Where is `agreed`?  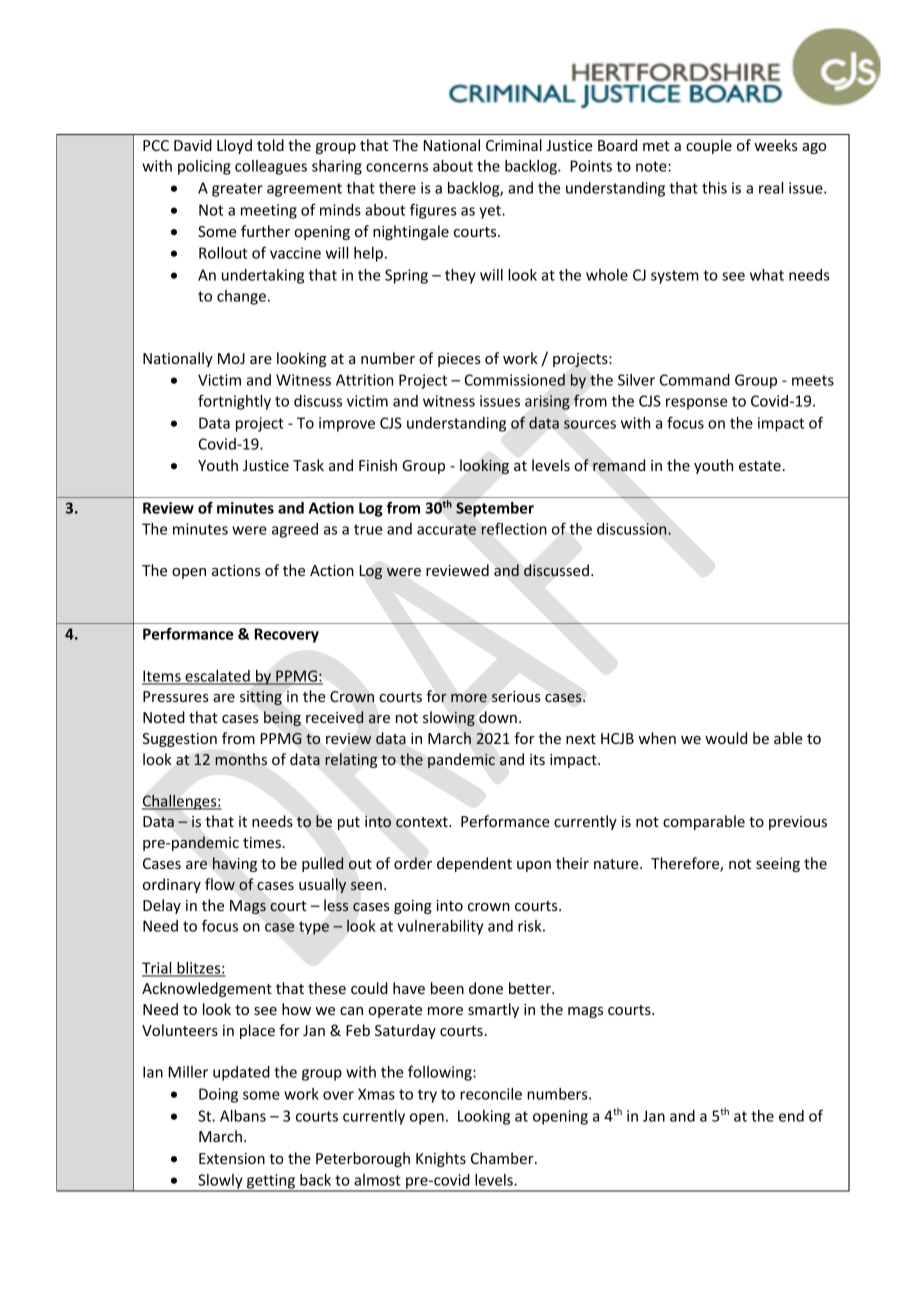
agreed is located at coordinates (295, 530).
